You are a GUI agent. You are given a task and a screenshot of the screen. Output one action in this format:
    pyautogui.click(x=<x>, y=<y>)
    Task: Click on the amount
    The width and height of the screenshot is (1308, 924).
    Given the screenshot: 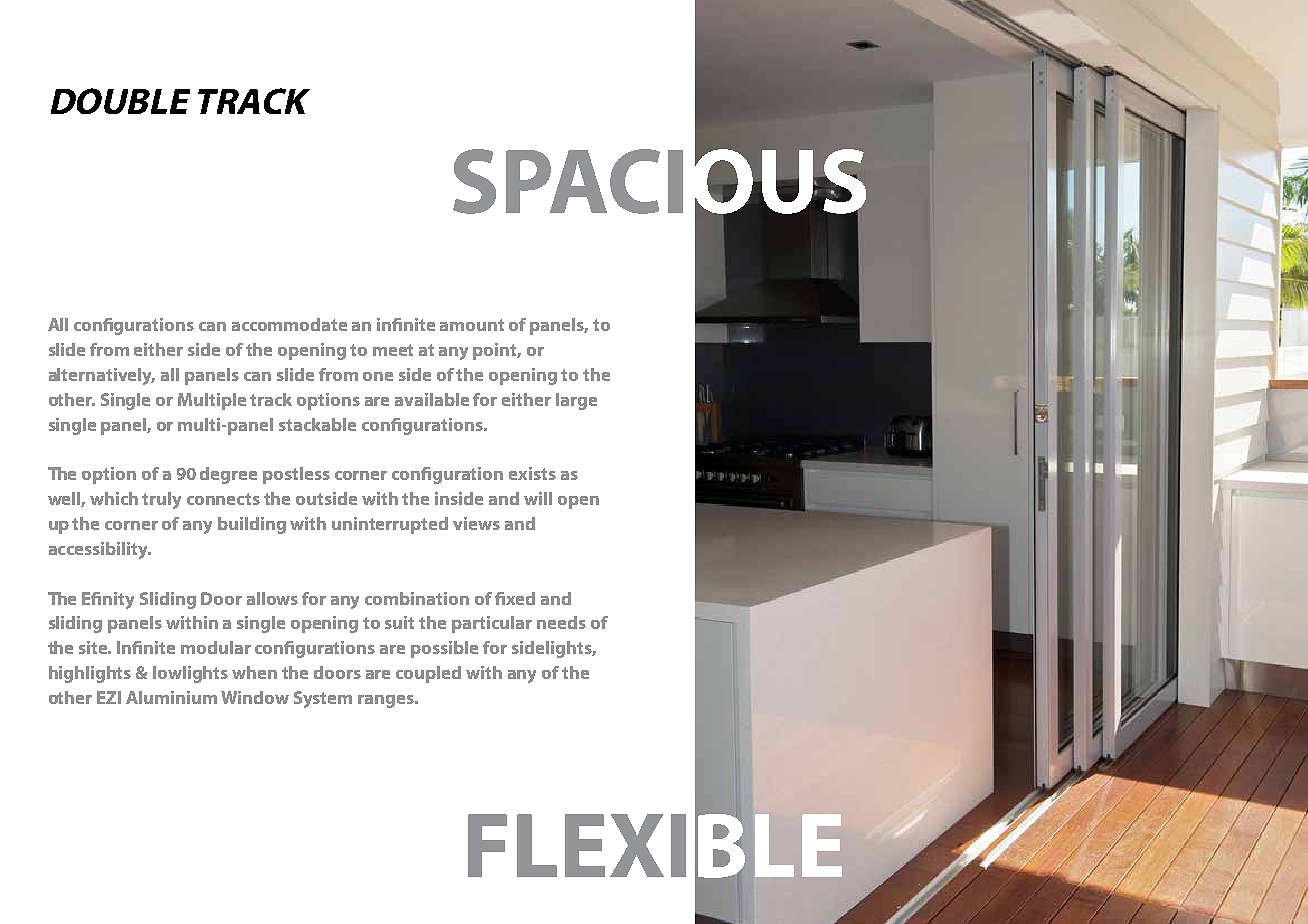 What is the action you would take?
    pyautogui.click(x=472, y=325)
